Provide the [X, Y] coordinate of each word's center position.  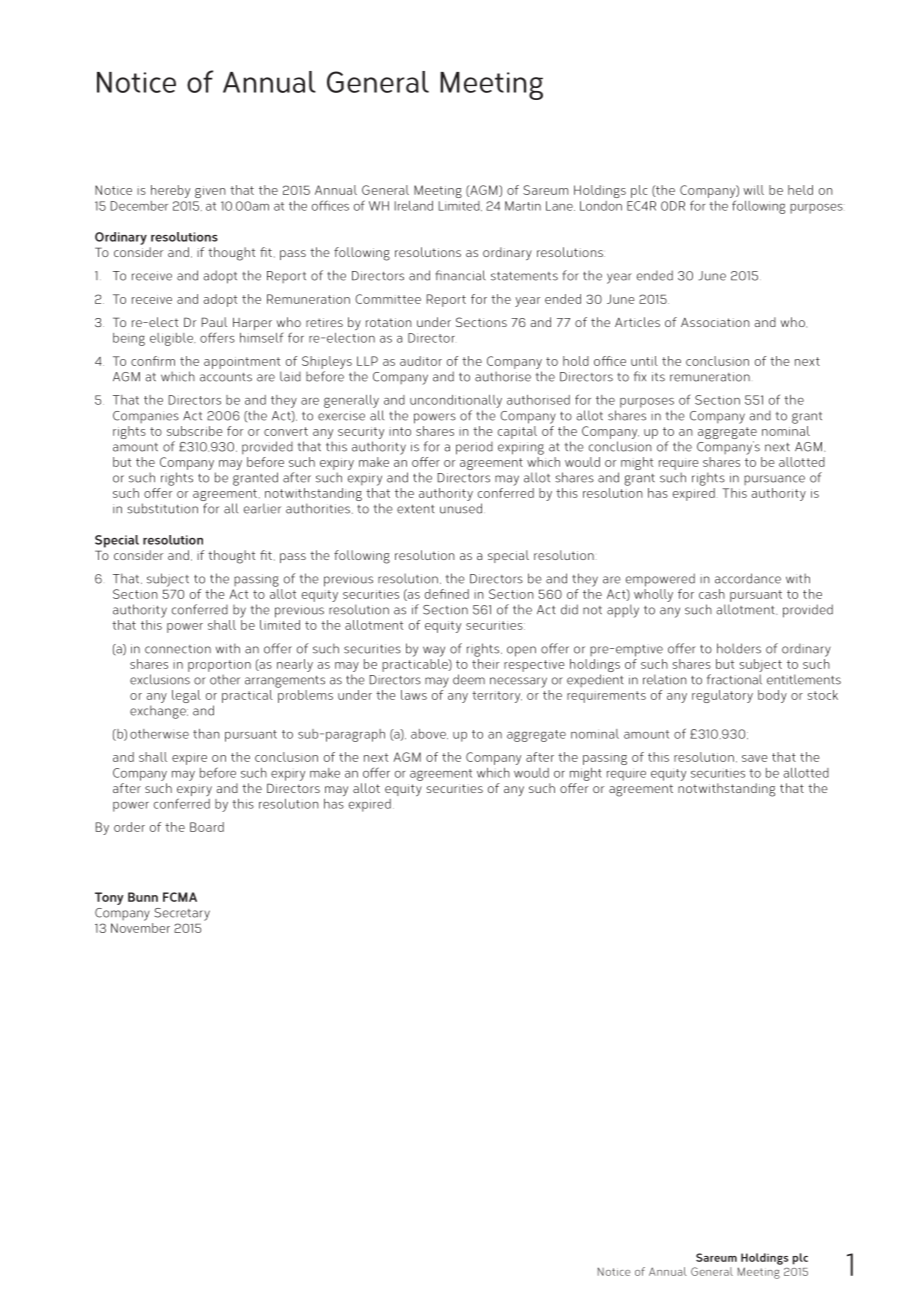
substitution [162, 508]
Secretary [182, 914]
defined [447, 594]
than [206, 734]
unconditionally [456, 401]
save [754, 758]
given [210, 192]
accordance [748, 578]
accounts [226, 377]
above [429, 734]
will [753, 190]
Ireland [414, 206]
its [658, 377]
